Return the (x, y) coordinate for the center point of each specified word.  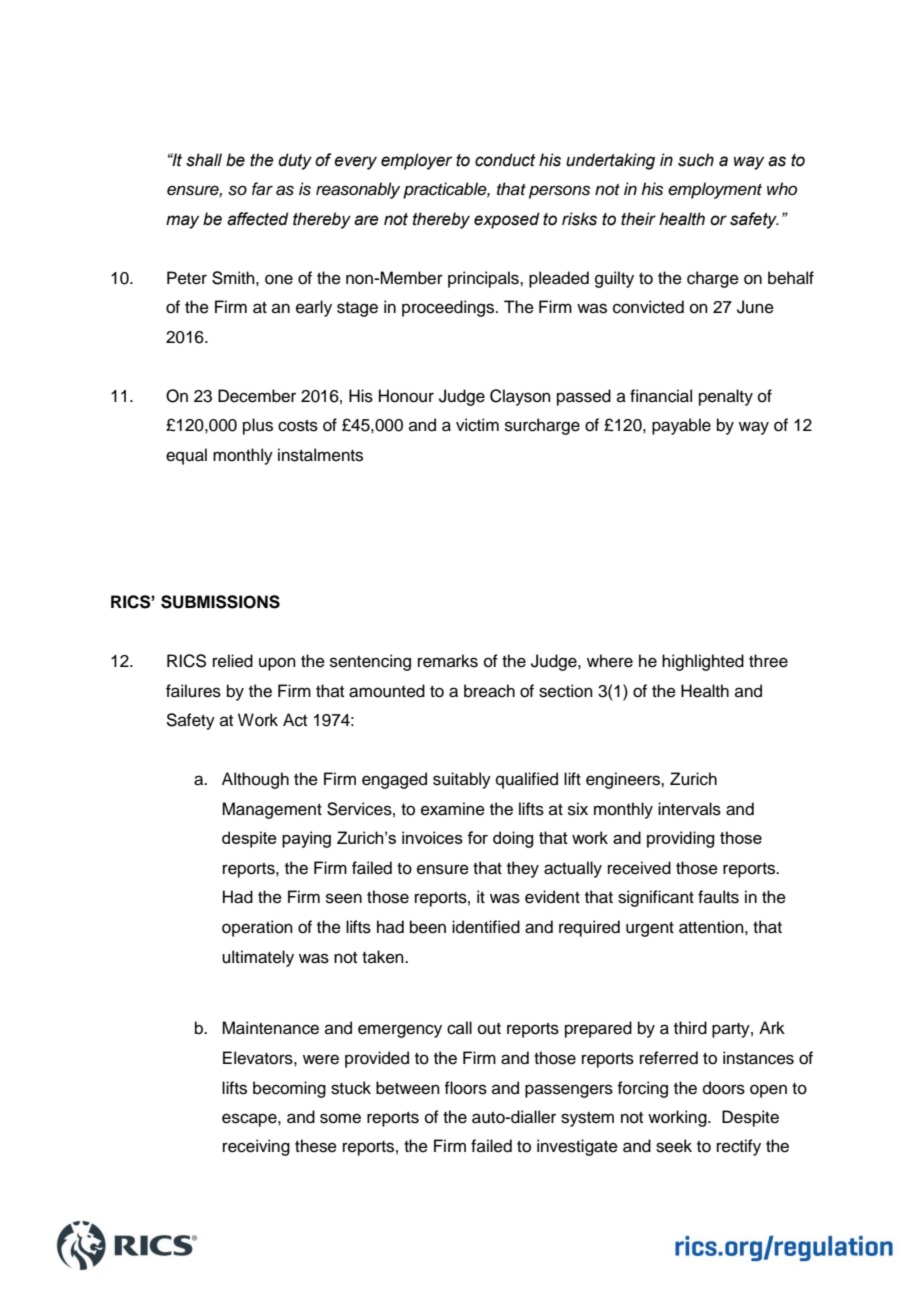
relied (233, 661)
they (523, 869)
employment (715, 190)
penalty (726, 397)
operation (257, 928)
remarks (448, 661)
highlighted (703, 662)
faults (718, 897)
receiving (256, 1147)
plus (258, 426)
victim (477, 425)
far (262, 189)
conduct (505, 160)
